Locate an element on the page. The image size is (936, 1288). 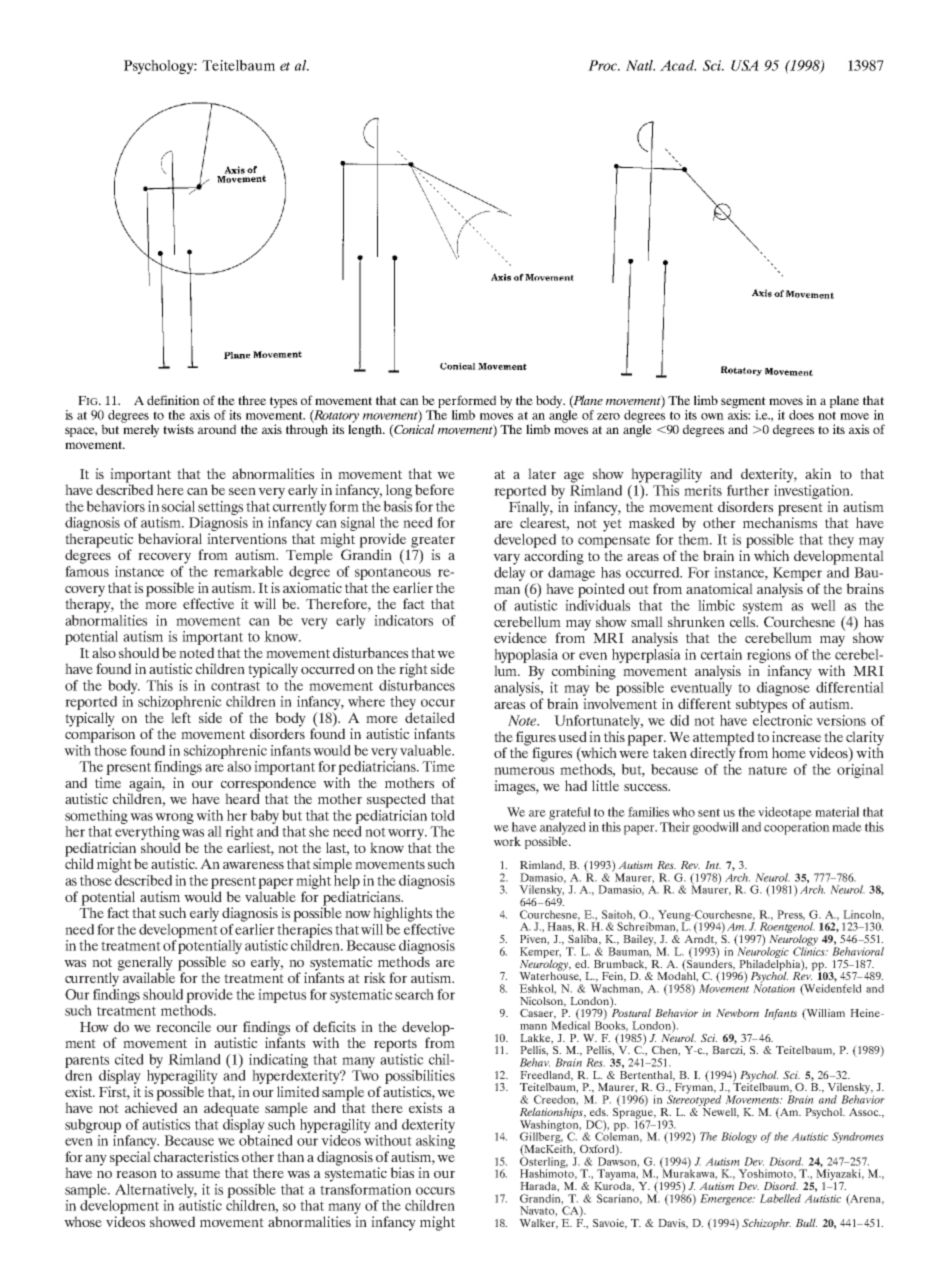
USA is located at coordinates (745, 65).
